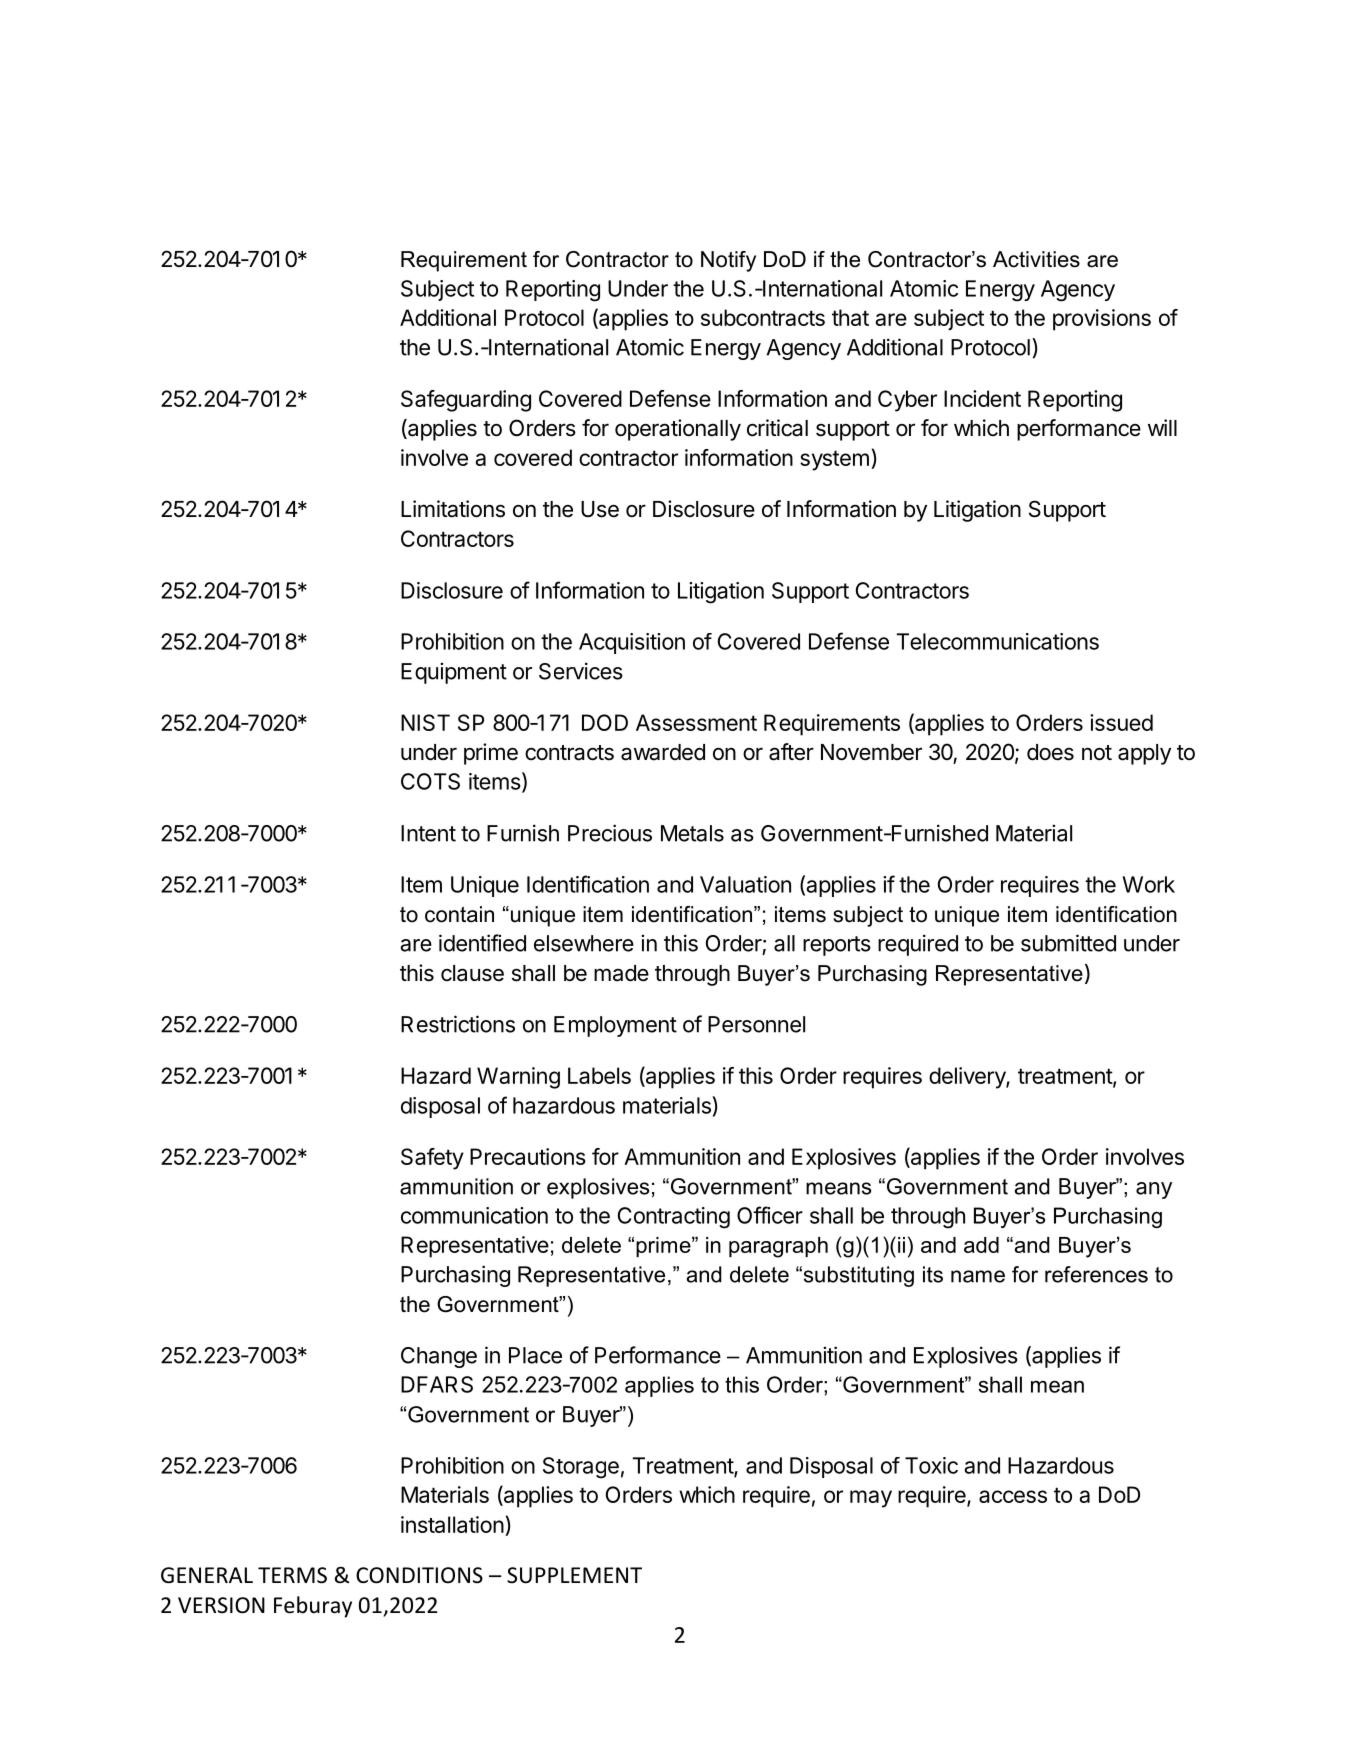 This page has width=1359, height=1759. Describe the element at coordinates (1013, 1496) in the page. I see `access` at that location.
